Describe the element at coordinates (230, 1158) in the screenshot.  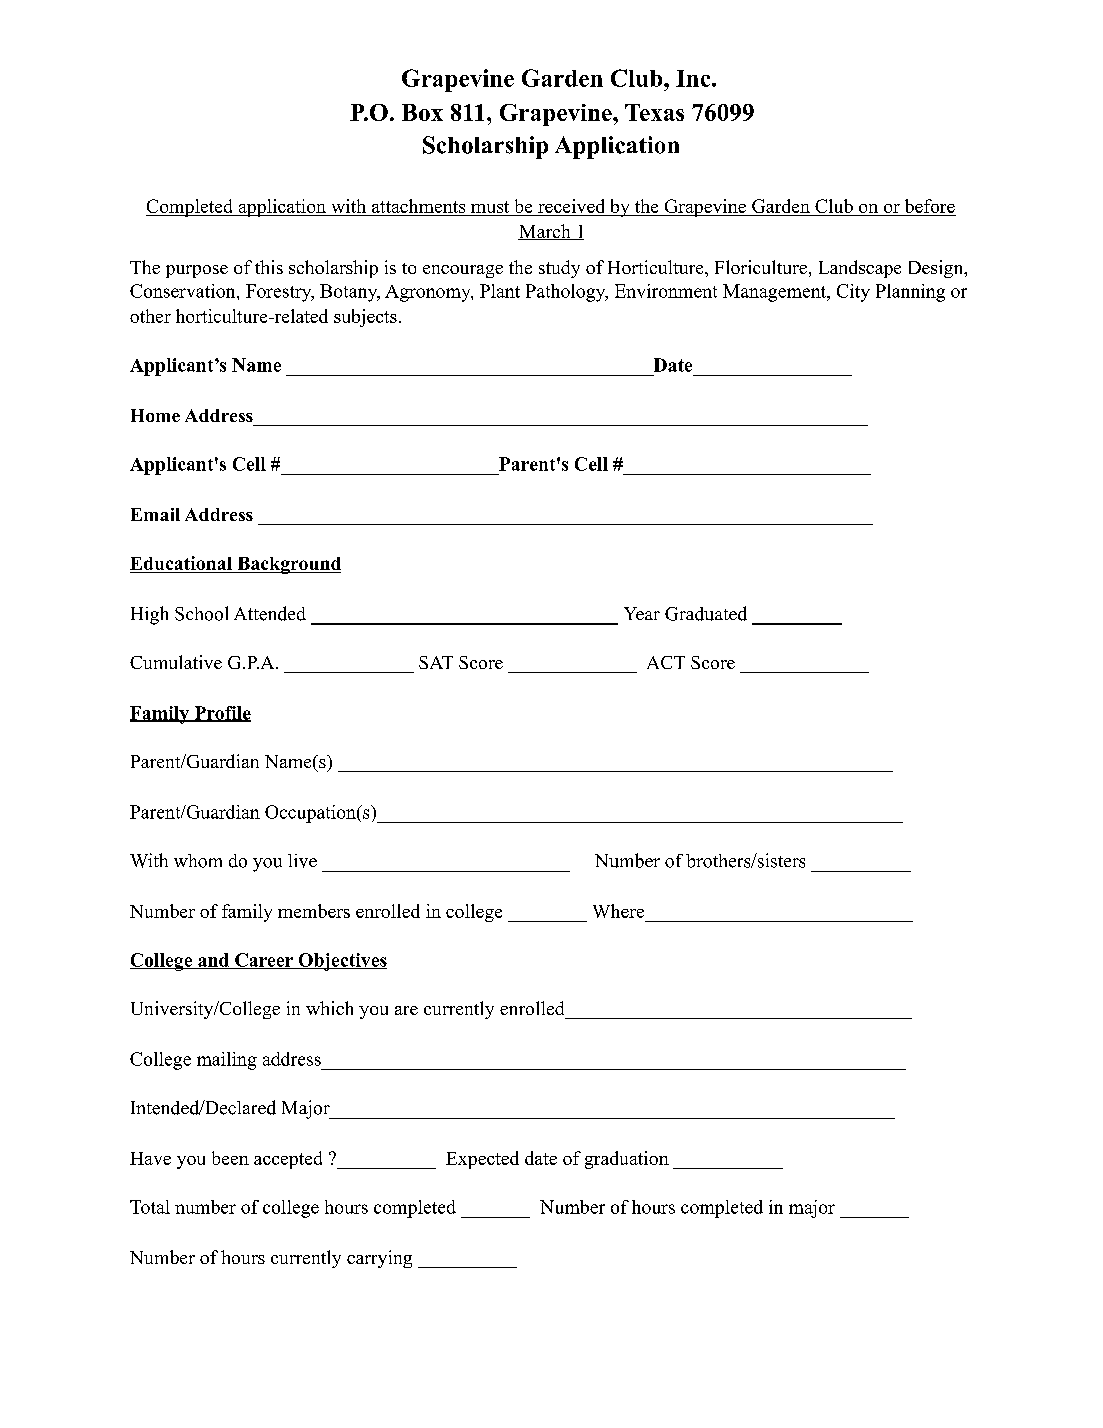
I see `been` at that location.
